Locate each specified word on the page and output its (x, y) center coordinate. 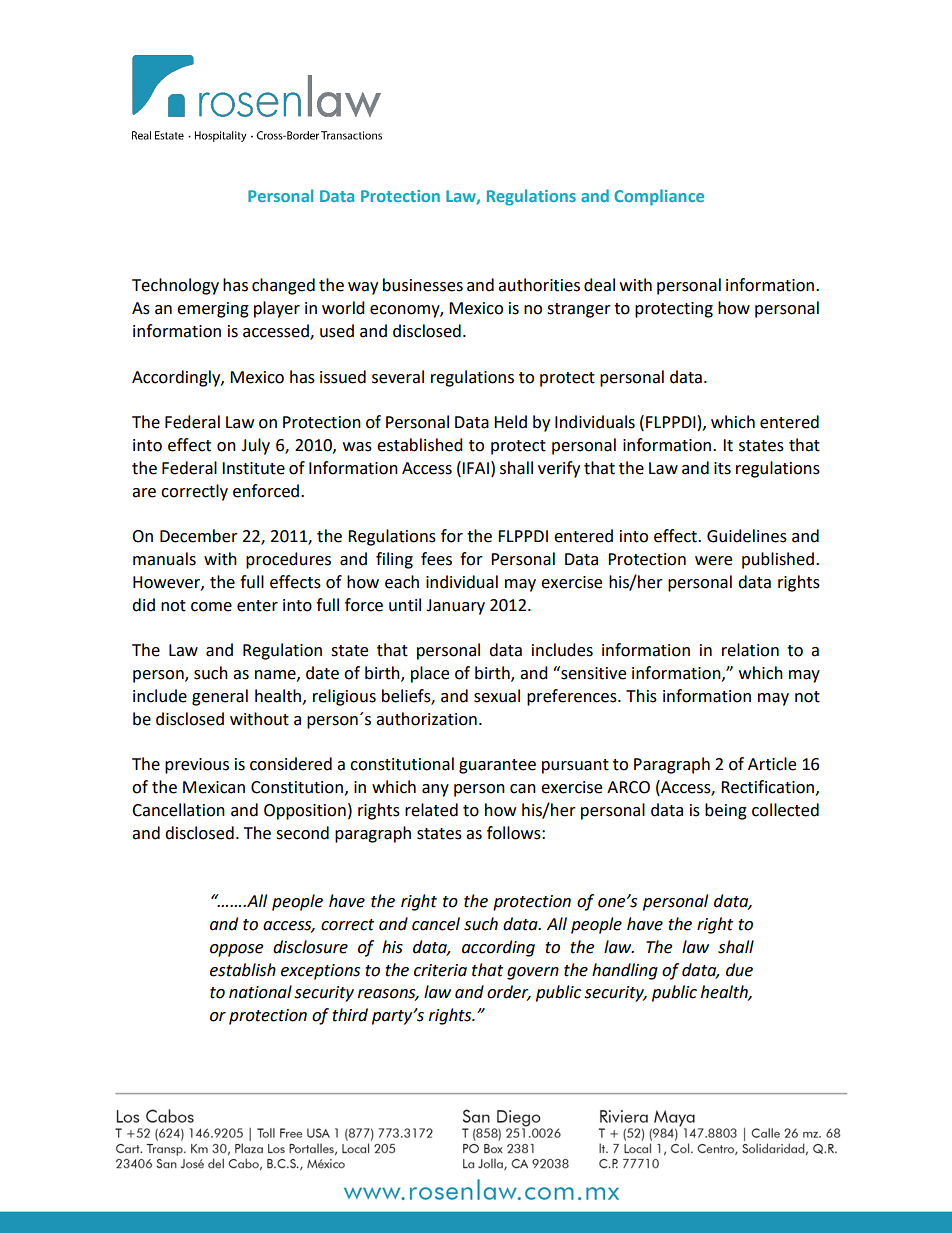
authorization (426, 719)
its (722, 468)
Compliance (659, 197)
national (260, 992)
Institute (253, 468)
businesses (423, 285)
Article (772, 764)
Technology (175, 286)
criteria (440, 970)
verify (559, 469)
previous (197, 766)
